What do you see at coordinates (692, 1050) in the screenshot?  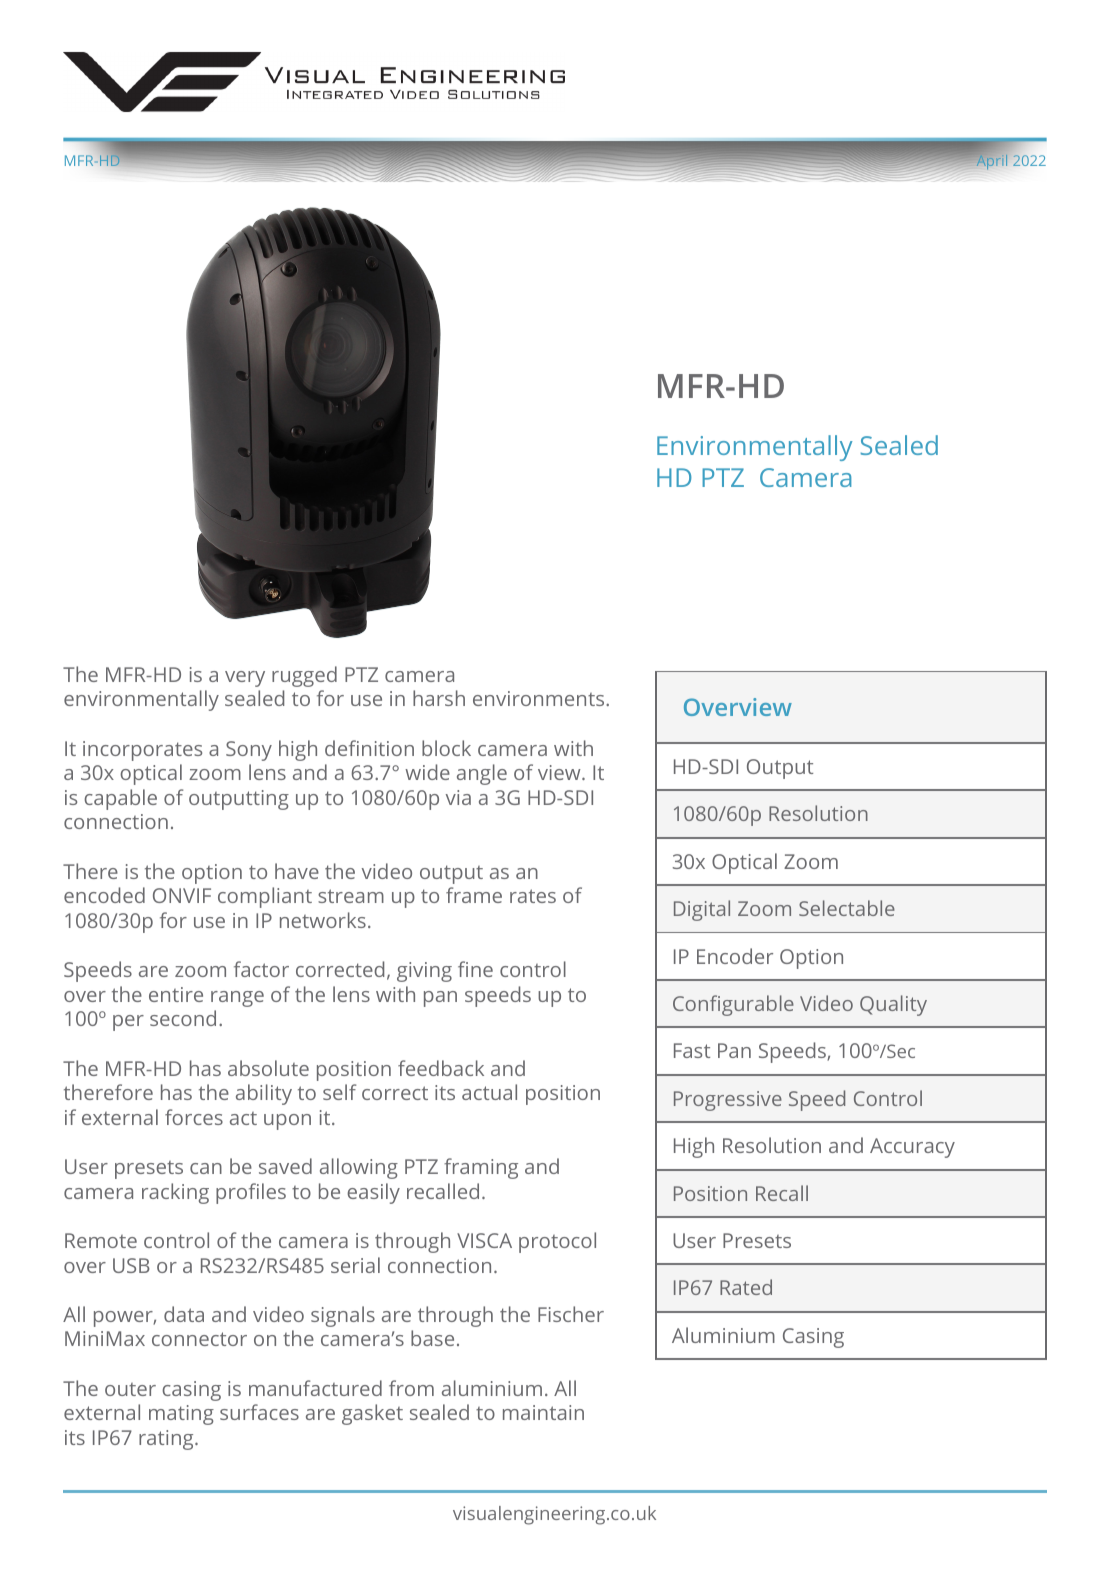 I see `Fast` at bounding box center [692, 1050].
